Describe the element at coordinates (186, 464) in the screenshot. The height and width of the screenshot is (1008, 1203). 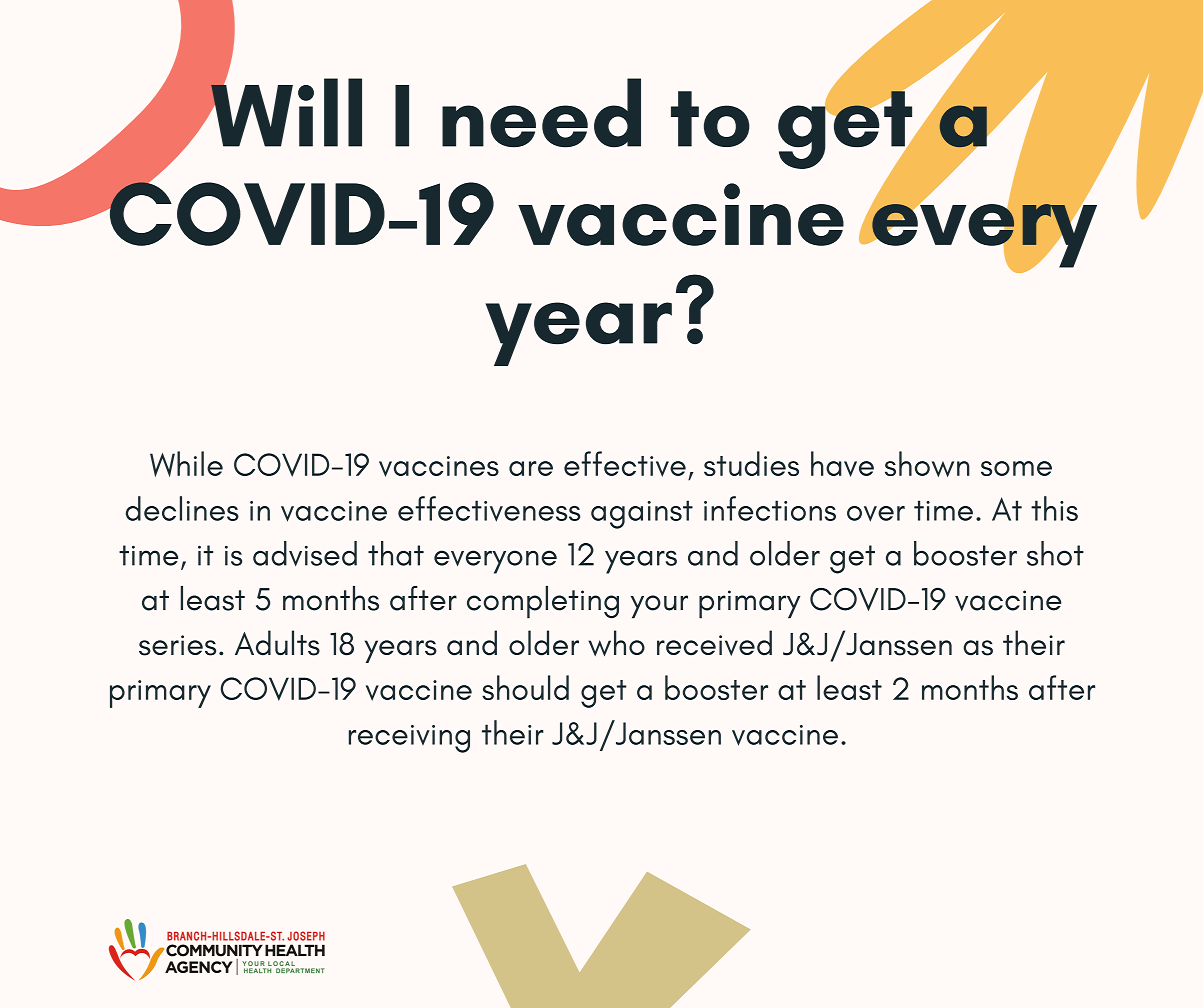
I see `While` at that location.
